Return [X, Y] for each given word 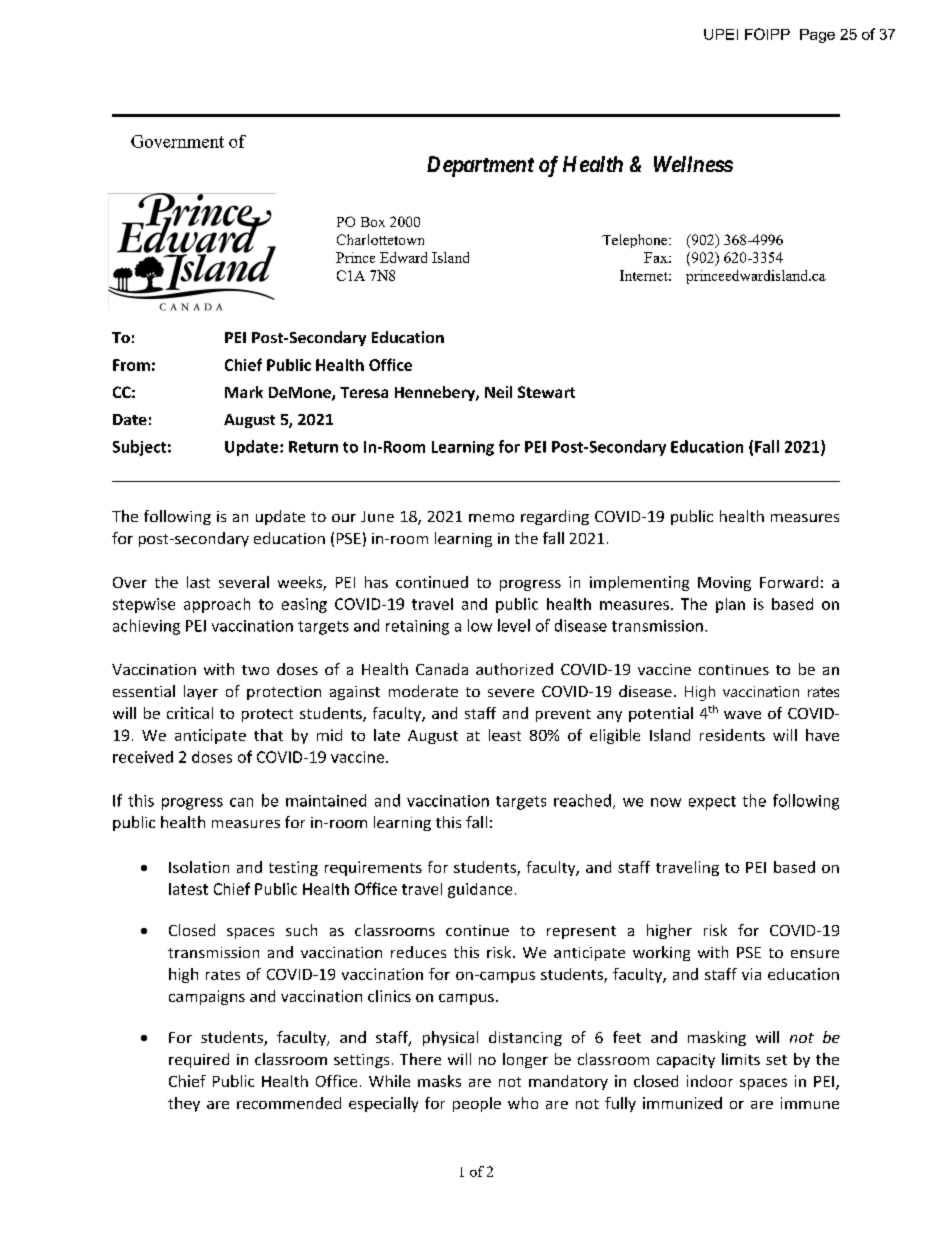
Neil [498, 392]
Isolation [199, 867]
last [198, 582]
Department [480, 166]
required [199, 1060]
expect [712, 803]
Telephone [636, 241]
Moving [724, 583]
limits [741, 1059]
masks [439, 1081]
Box [373, 222]
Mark [244, 392]
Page [817, 36]
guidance [480, 890]
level [514, 625]
